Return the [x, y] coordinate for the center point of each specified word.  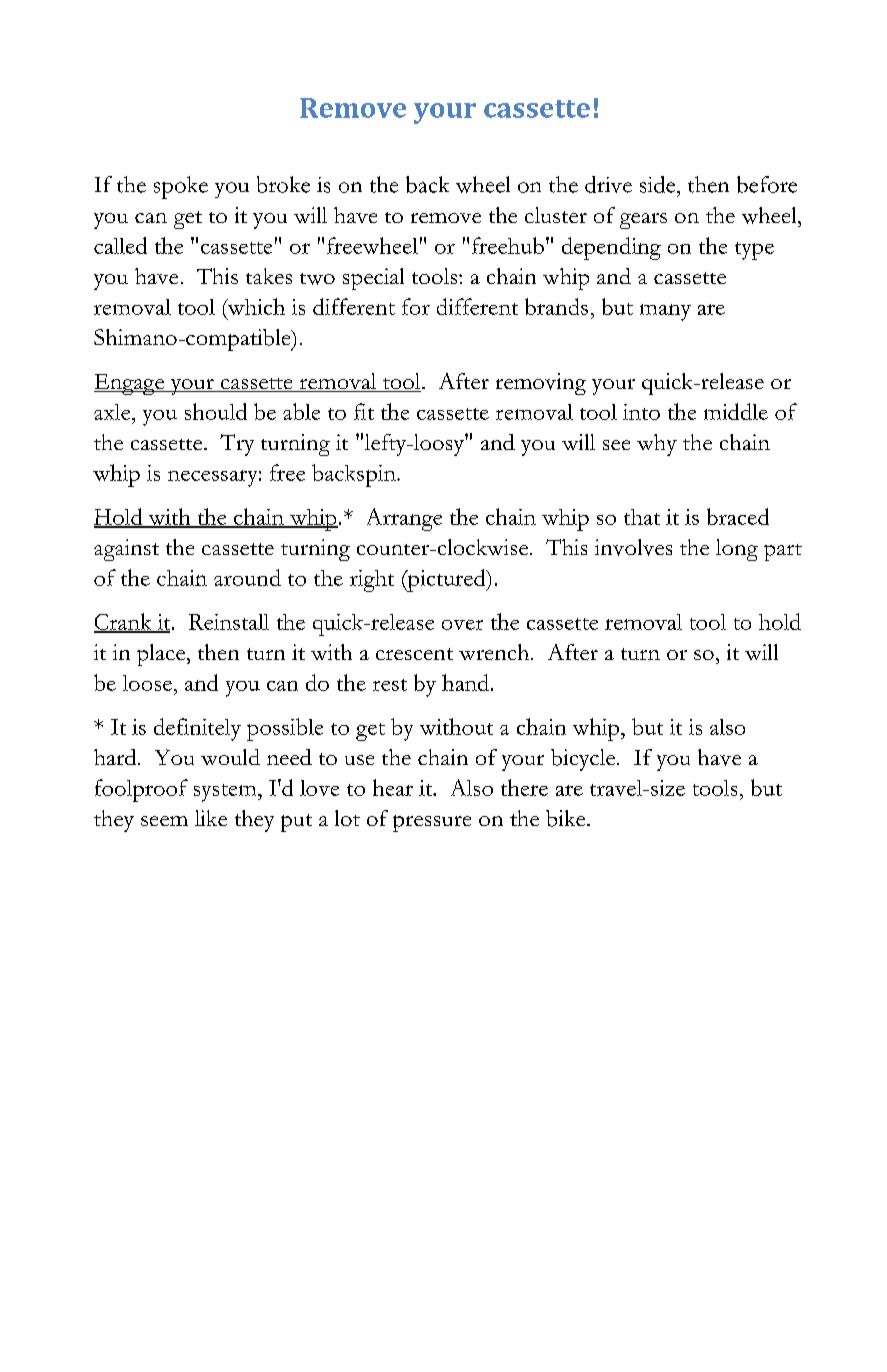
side [659, 184]
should [216, 411]
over [462, 625]
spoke [181, 187]
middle [736, 411]
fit [364, 411]
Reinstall [229, 622]
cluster [556, 215]
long [737, 550]
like [211, 818]
